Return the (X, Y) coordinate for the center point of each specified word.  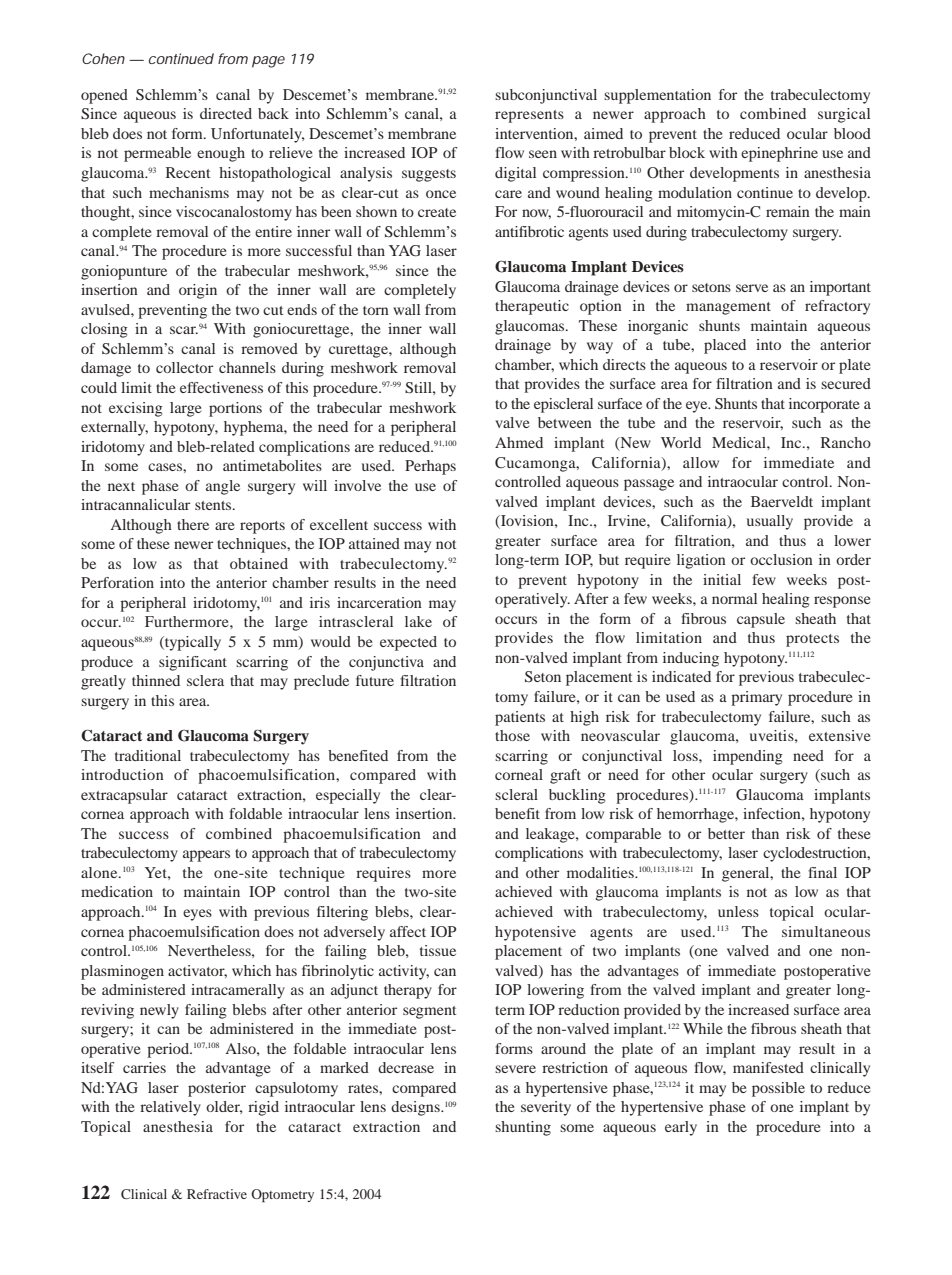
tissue (438, 950)
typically (192, 643)
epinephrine (779, 154)
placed (725, 346)
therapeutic (532, 307)
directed (226, 113)
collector (184, 367)
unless (738, 911)
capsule (761, 620)
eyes (197, 915)
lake (418, 621)
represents (529, 116)
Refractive (217, 1194)
